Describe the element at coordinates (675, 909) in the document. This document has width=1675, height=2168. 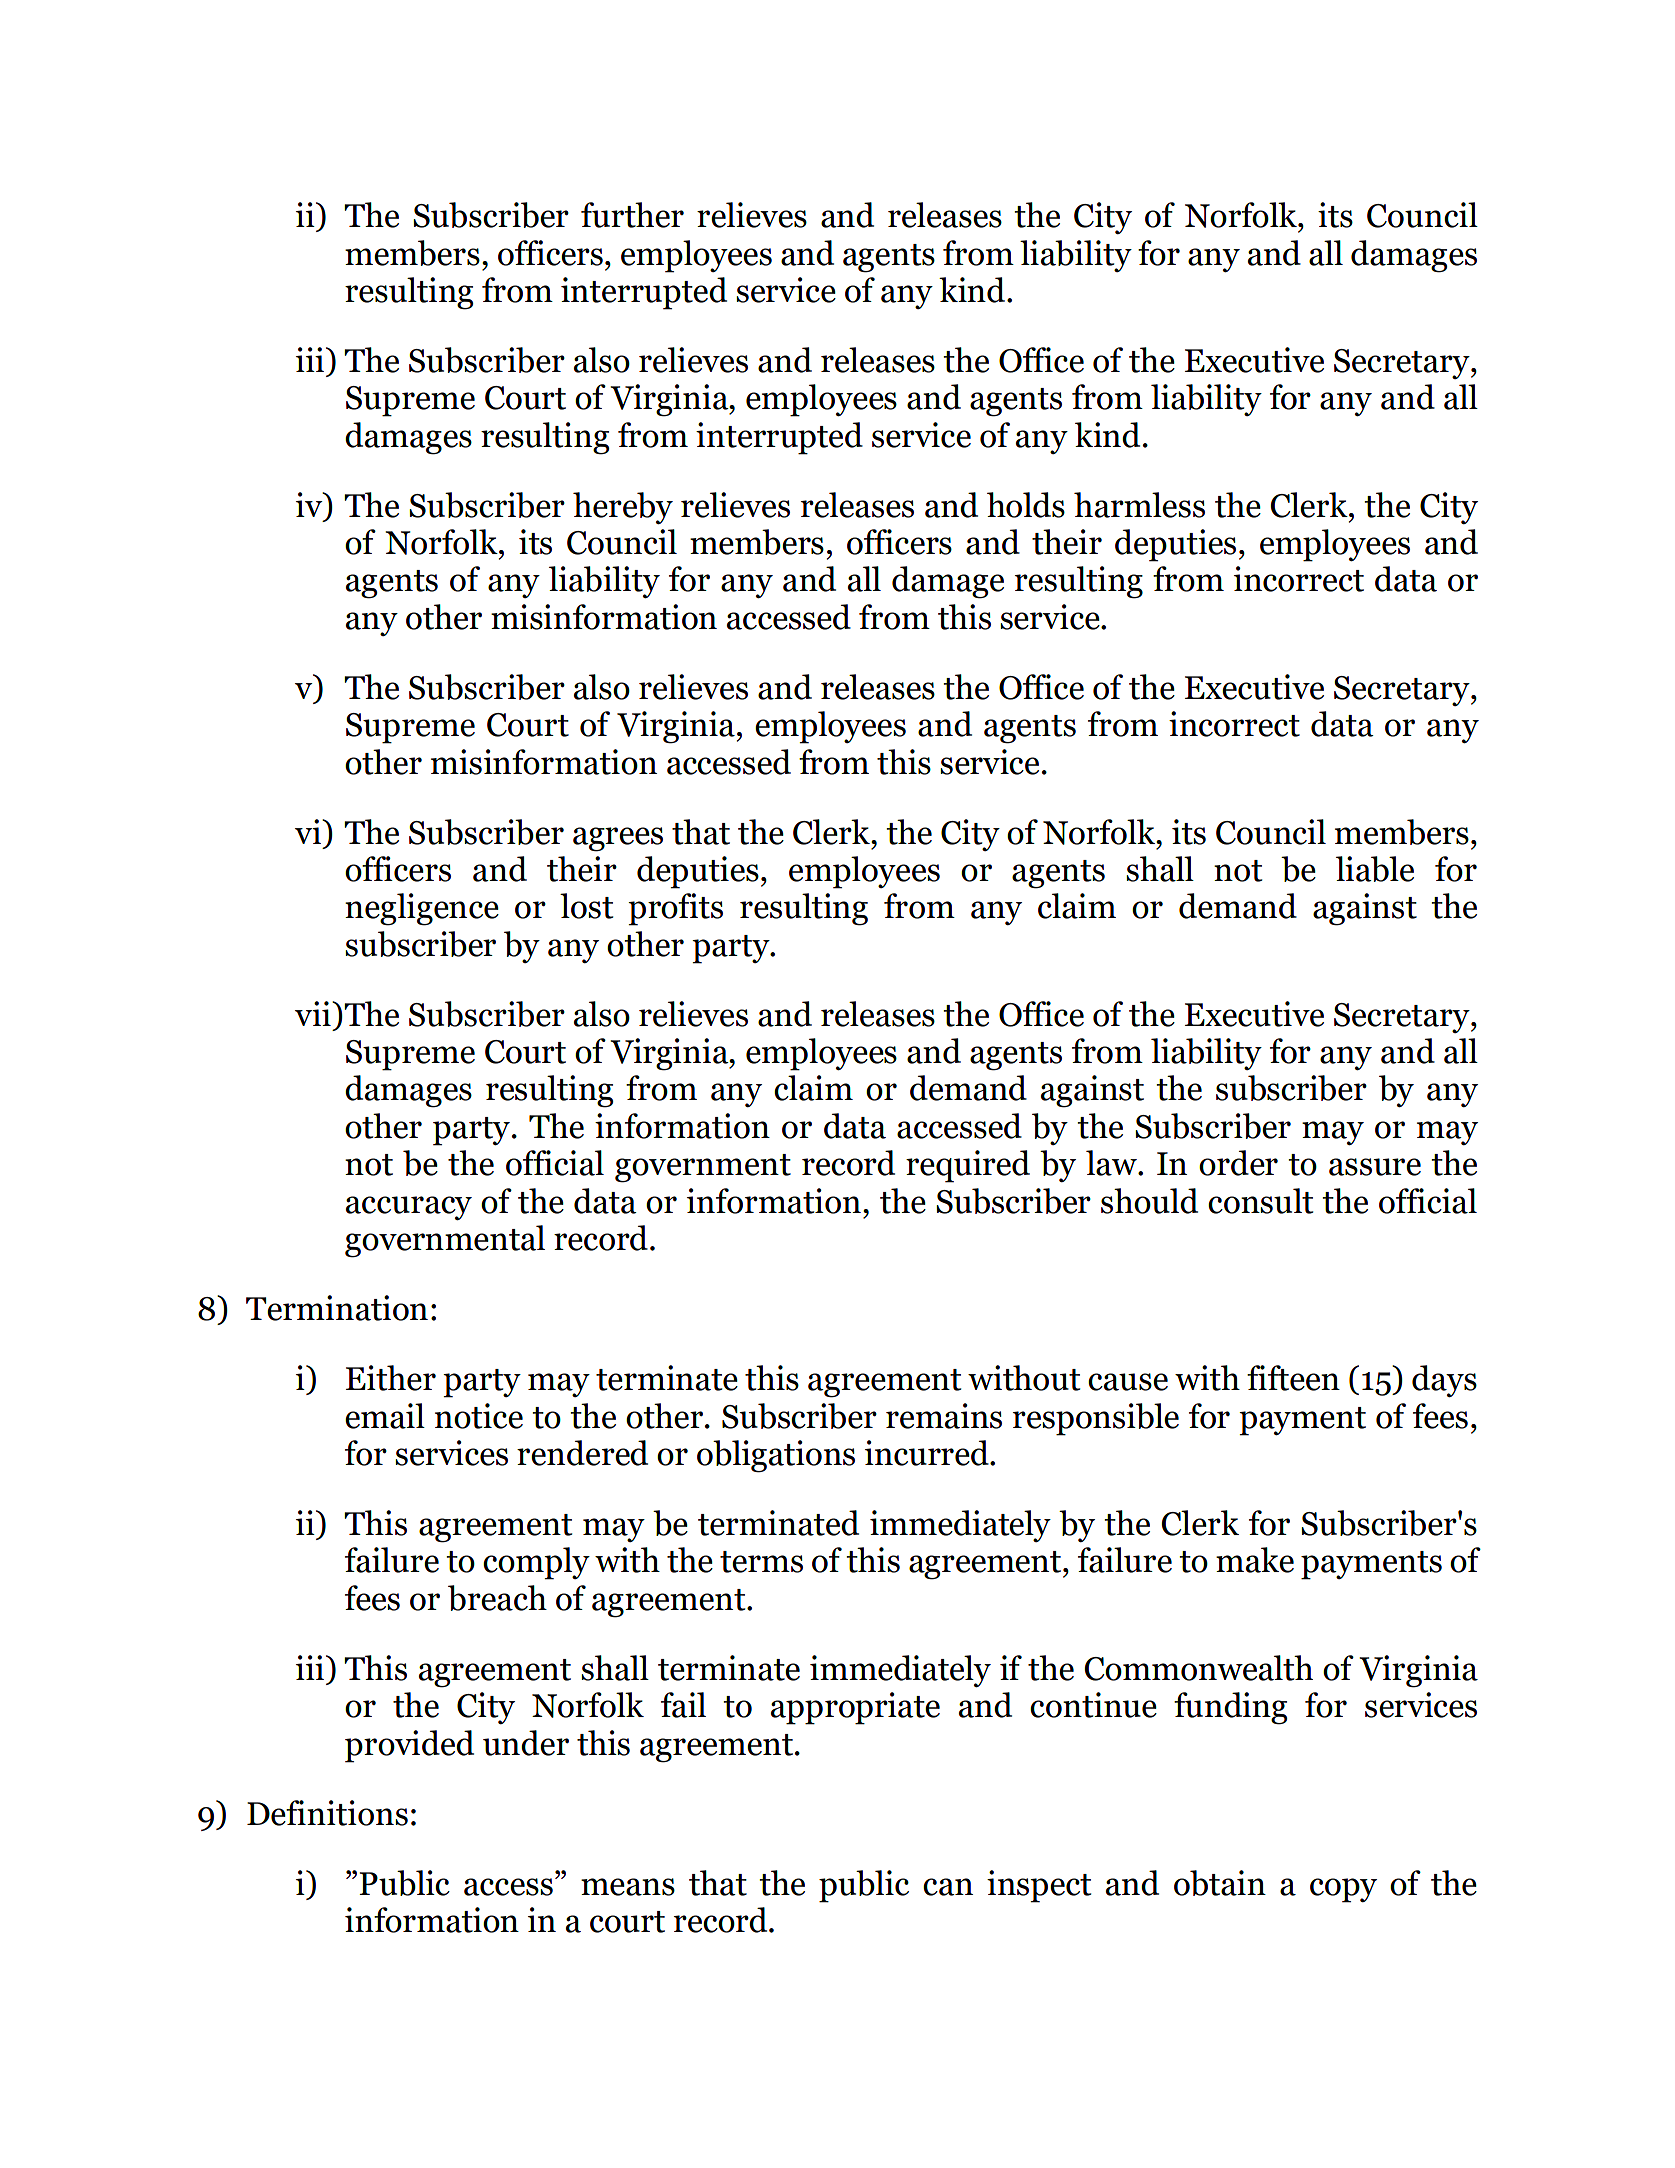
I see `profits` at that location.
